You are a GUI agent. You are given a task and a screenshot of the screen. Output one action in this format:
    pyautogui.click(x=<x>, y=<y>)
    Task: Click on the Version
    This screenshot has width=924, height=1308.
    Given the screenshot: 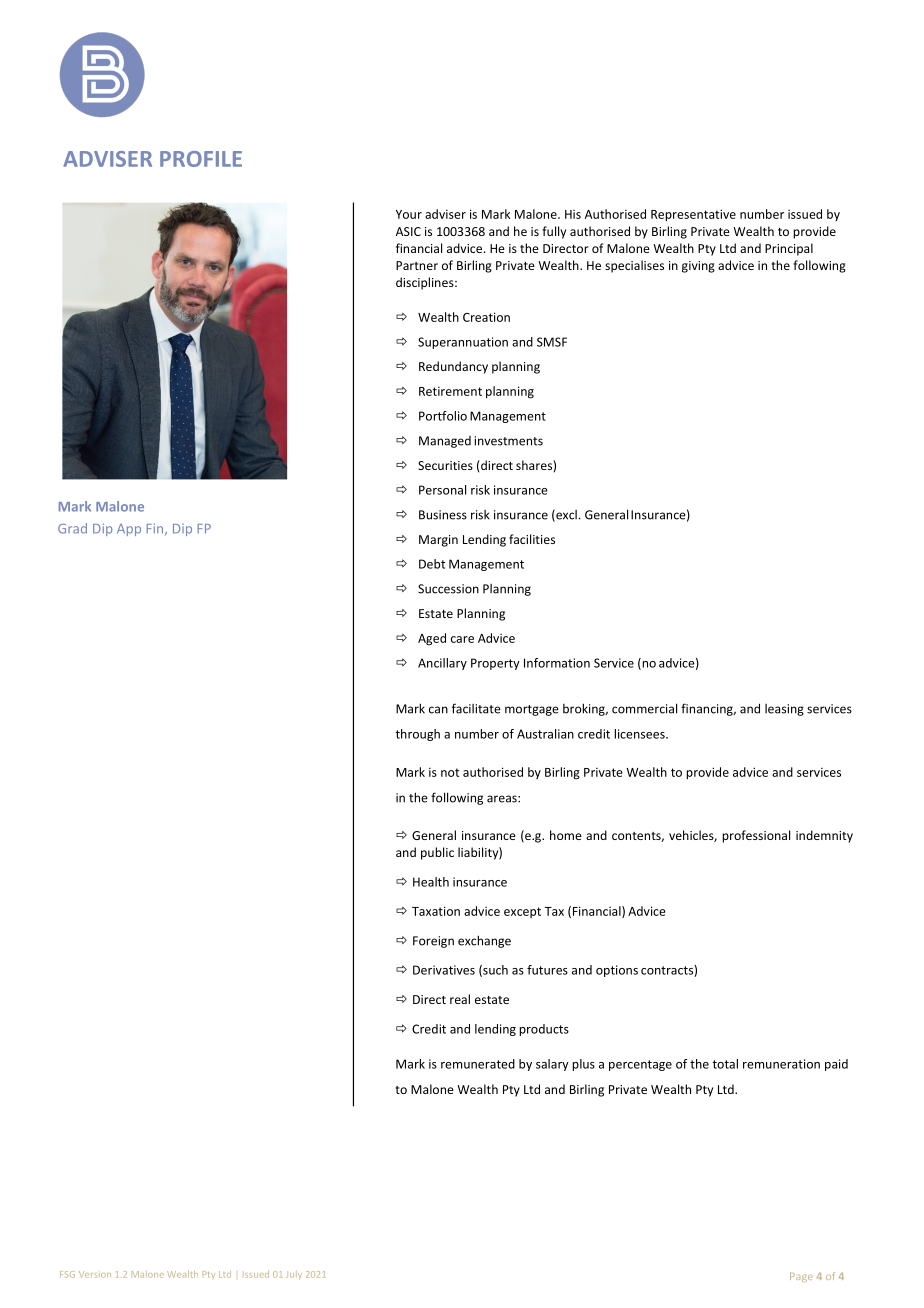 What is the action you would take?
    pyautogui.click(x=95, y=1274)
